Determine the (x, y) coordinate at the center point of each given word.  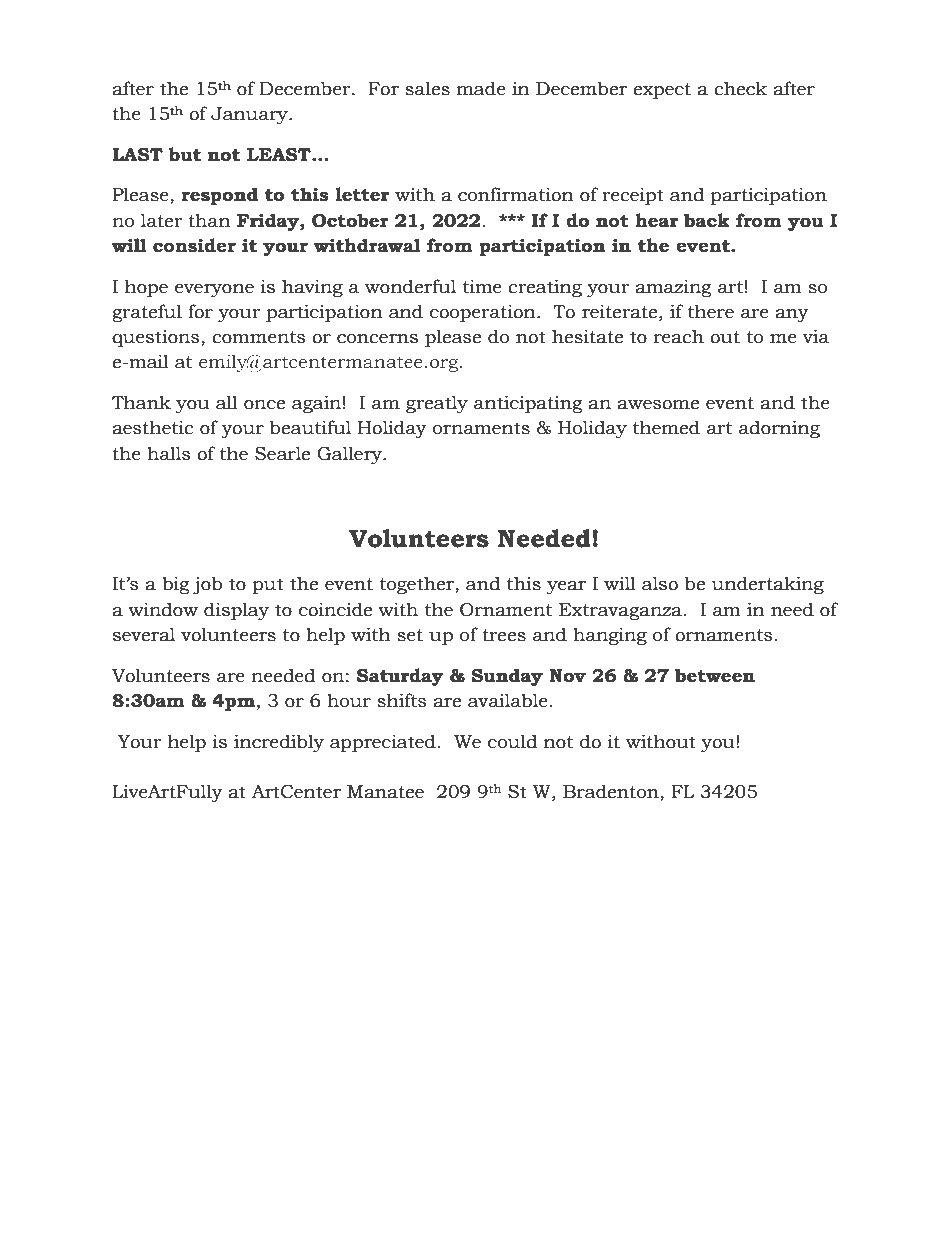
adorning (779, 429)
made (481, 88)
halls (169, 453)
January (250, 115)
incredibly (279, 743)
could (512, 741)
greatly (437, 404)
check (740, 88)
